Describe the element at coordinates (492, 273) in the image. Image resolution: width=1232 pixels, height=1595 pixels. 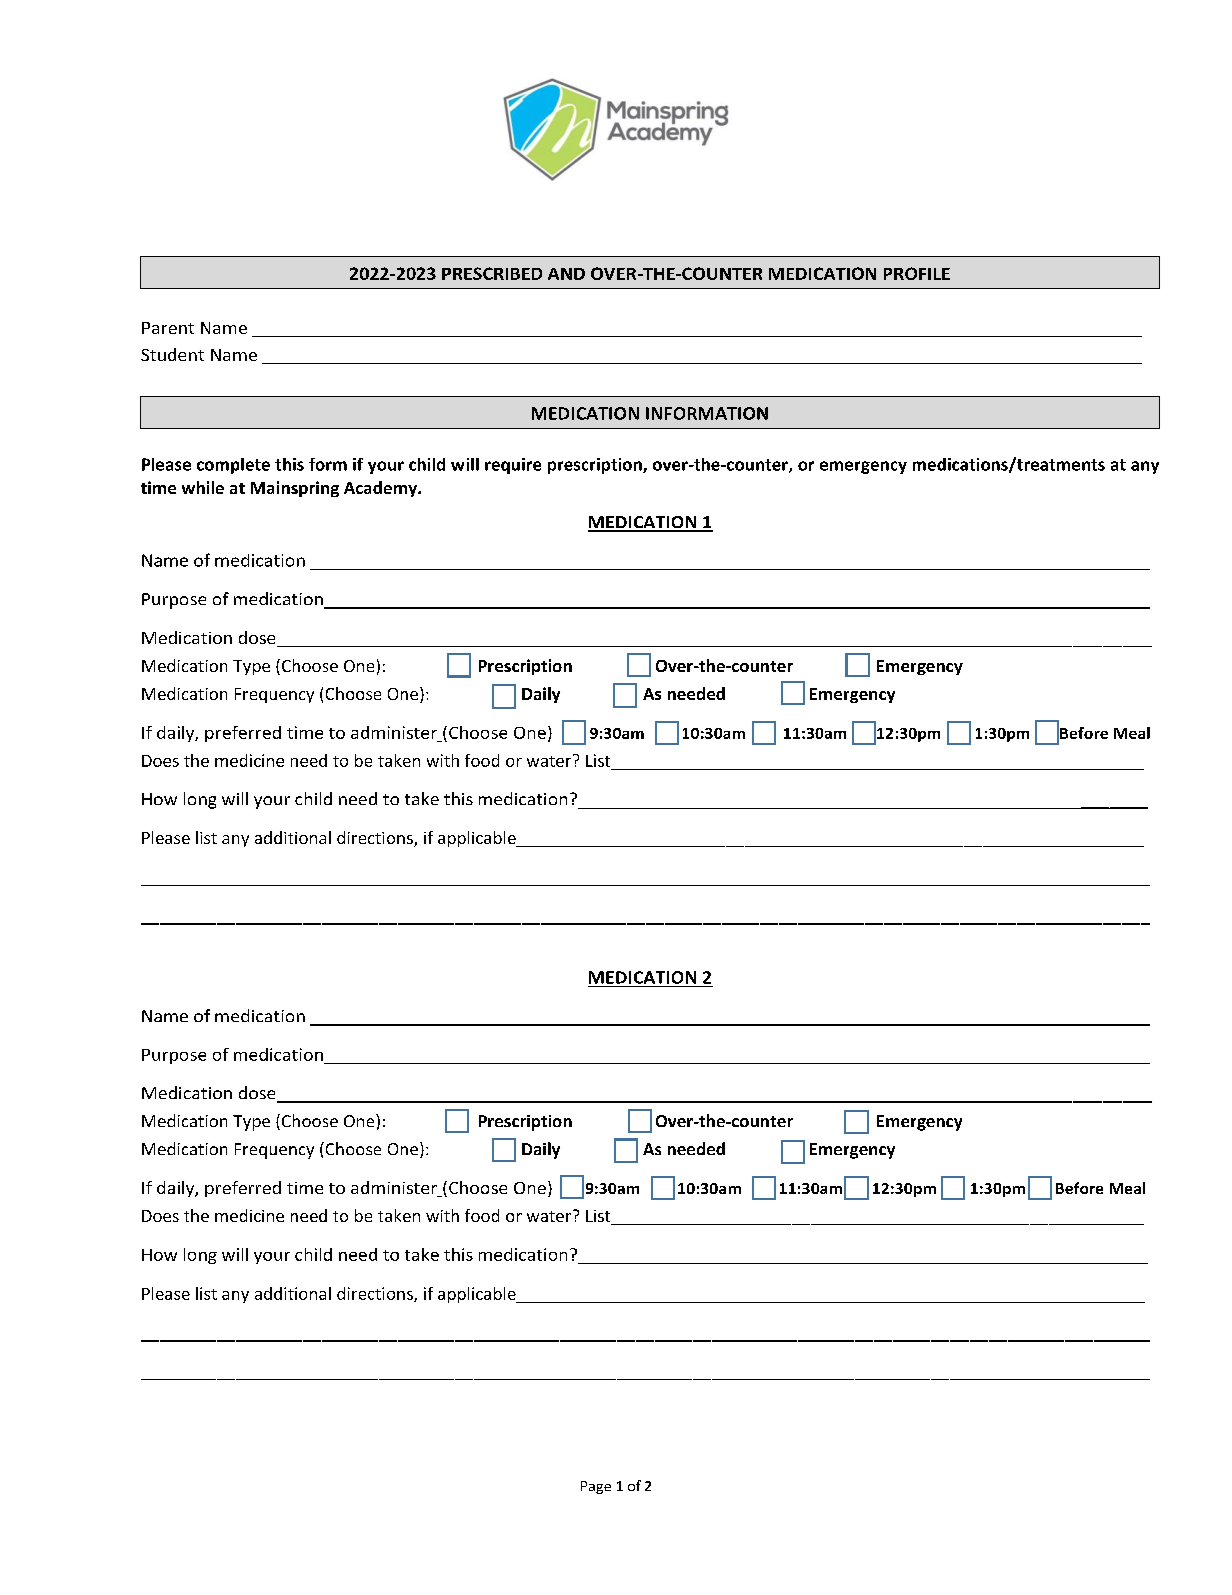
I see `PRESCRIBED` at that location.
